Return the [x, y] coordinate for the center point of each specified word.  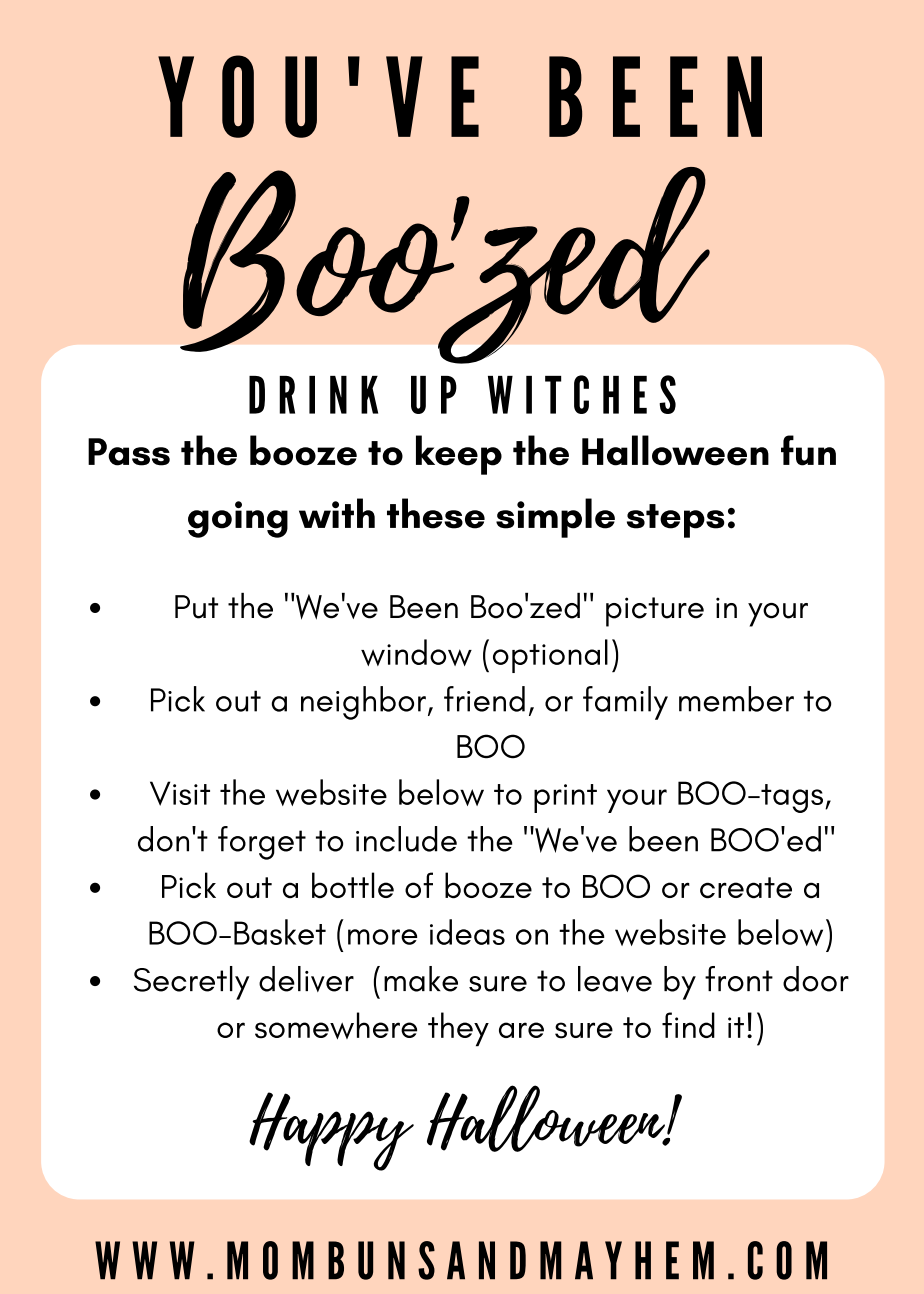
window [416, 652]
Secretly [191, 983]
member [736, 699]
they [458, 1029]
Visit [180, 793]
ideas [467, 932]
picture [655, 612]
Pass [129, 452]
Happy [331, 1131]
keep [459, 455]
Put [196, 607]
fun [808, 450]
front [739, 979]
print [565, 798]
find [688, 1025]
